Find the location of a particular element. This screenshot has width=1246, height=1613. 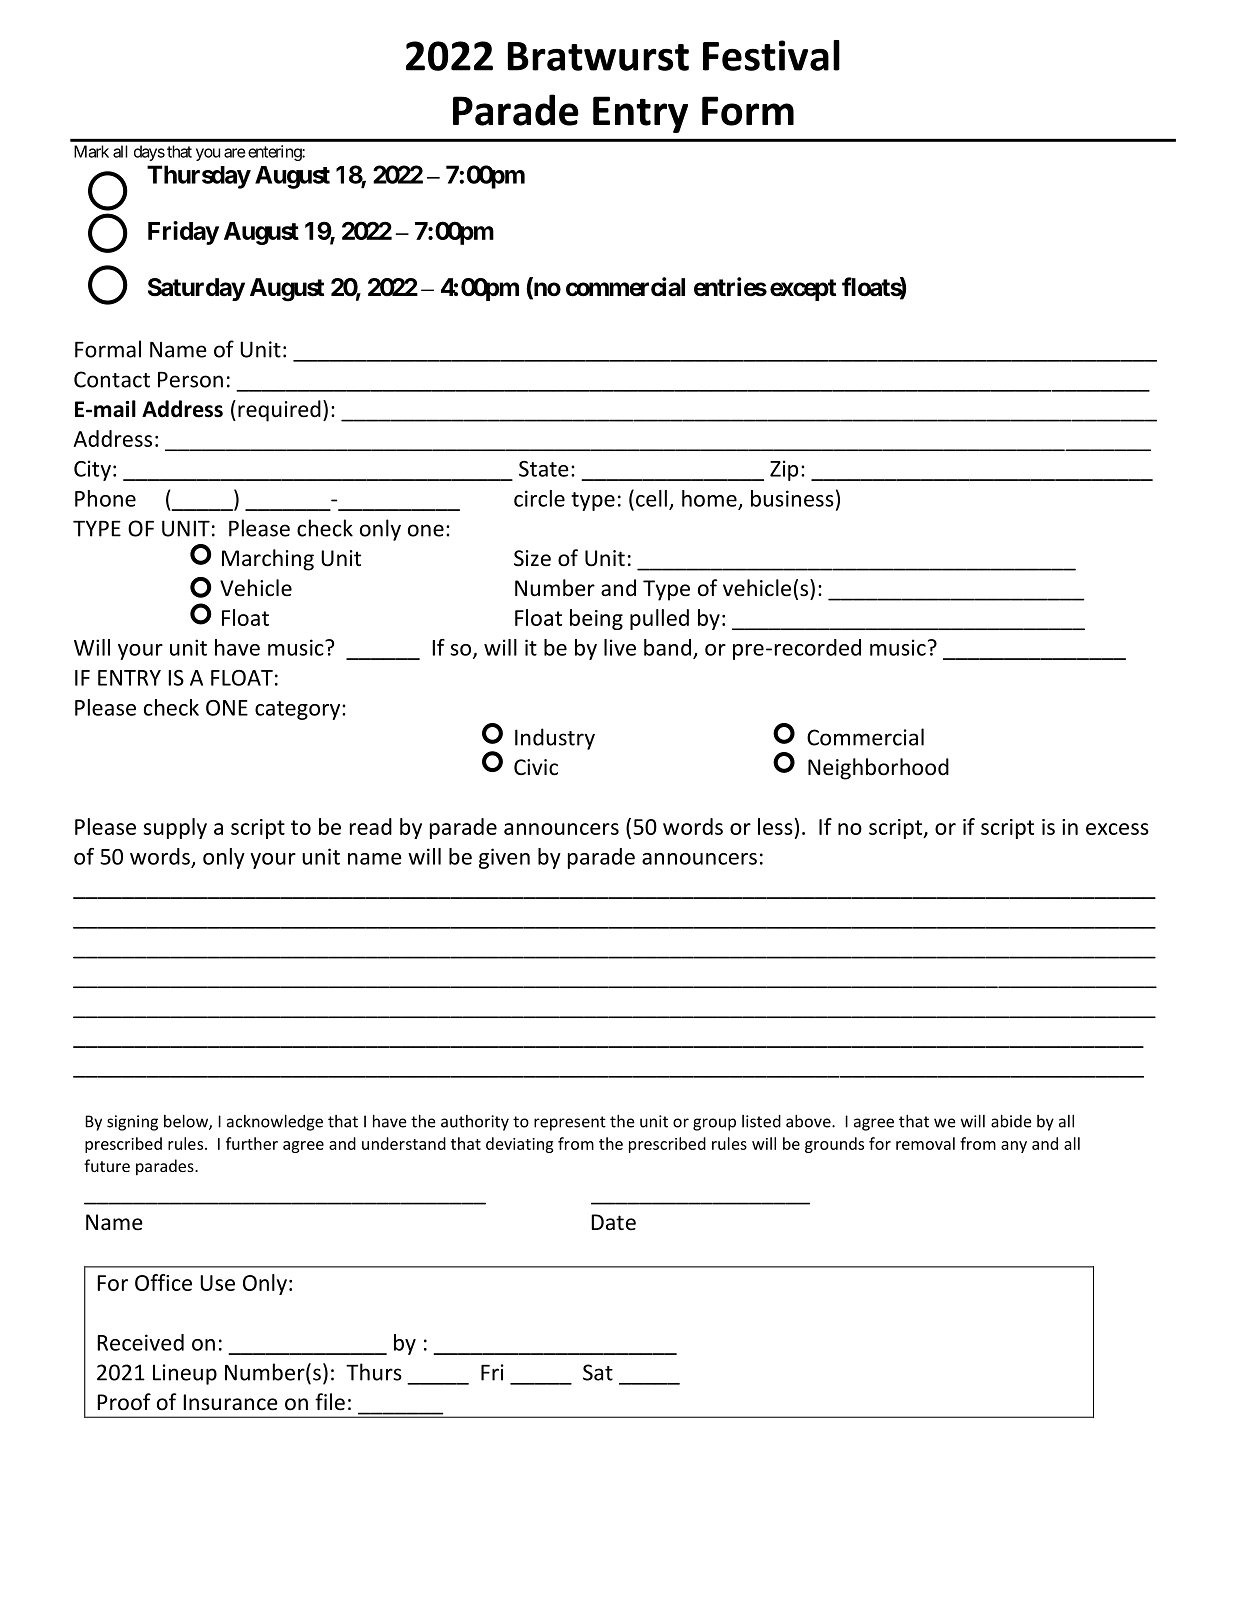

Marching is located at coordinates (268, 560).
